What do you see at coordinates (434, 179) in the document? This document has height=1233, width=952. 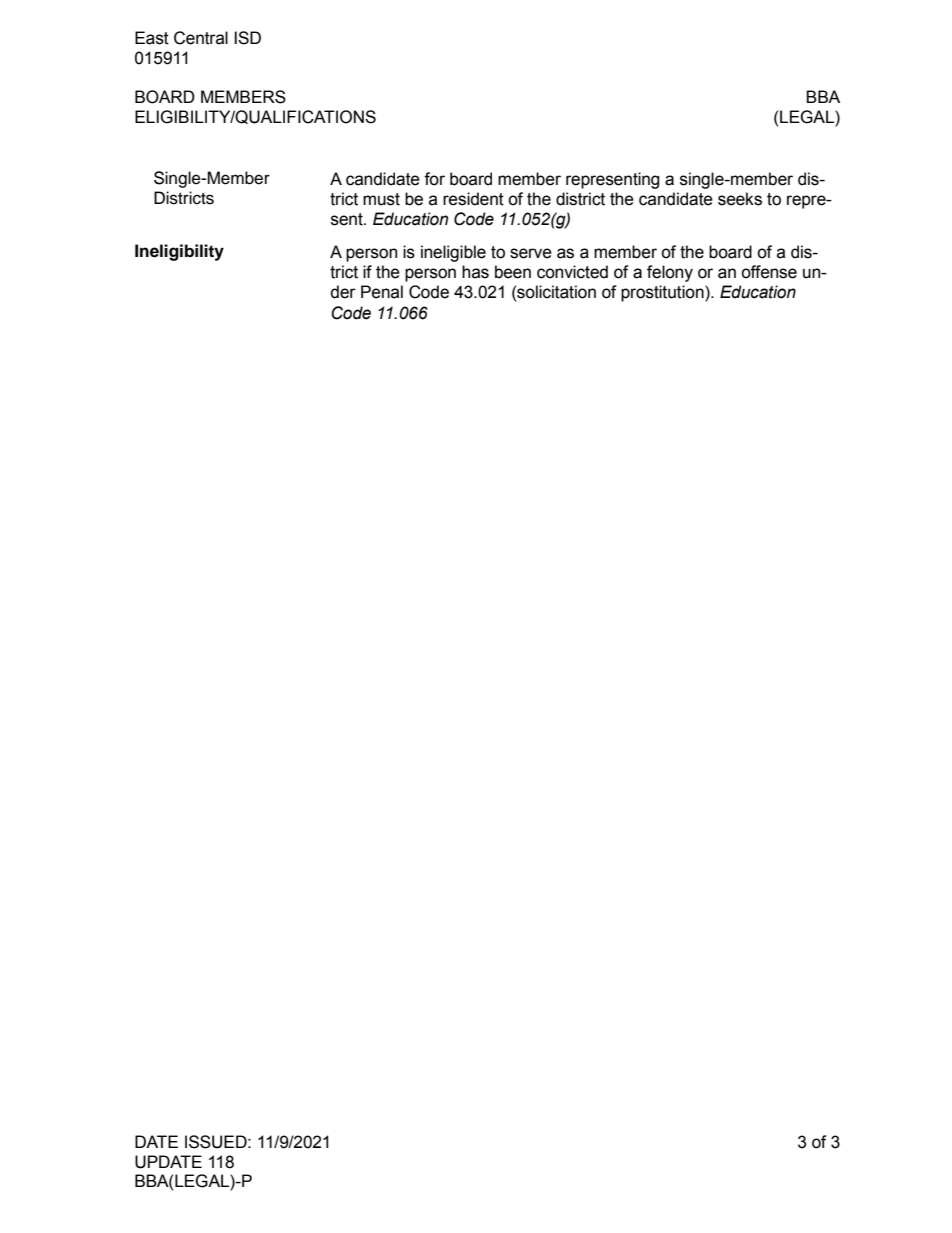 I see `for` at bounding box center [434, 179].
